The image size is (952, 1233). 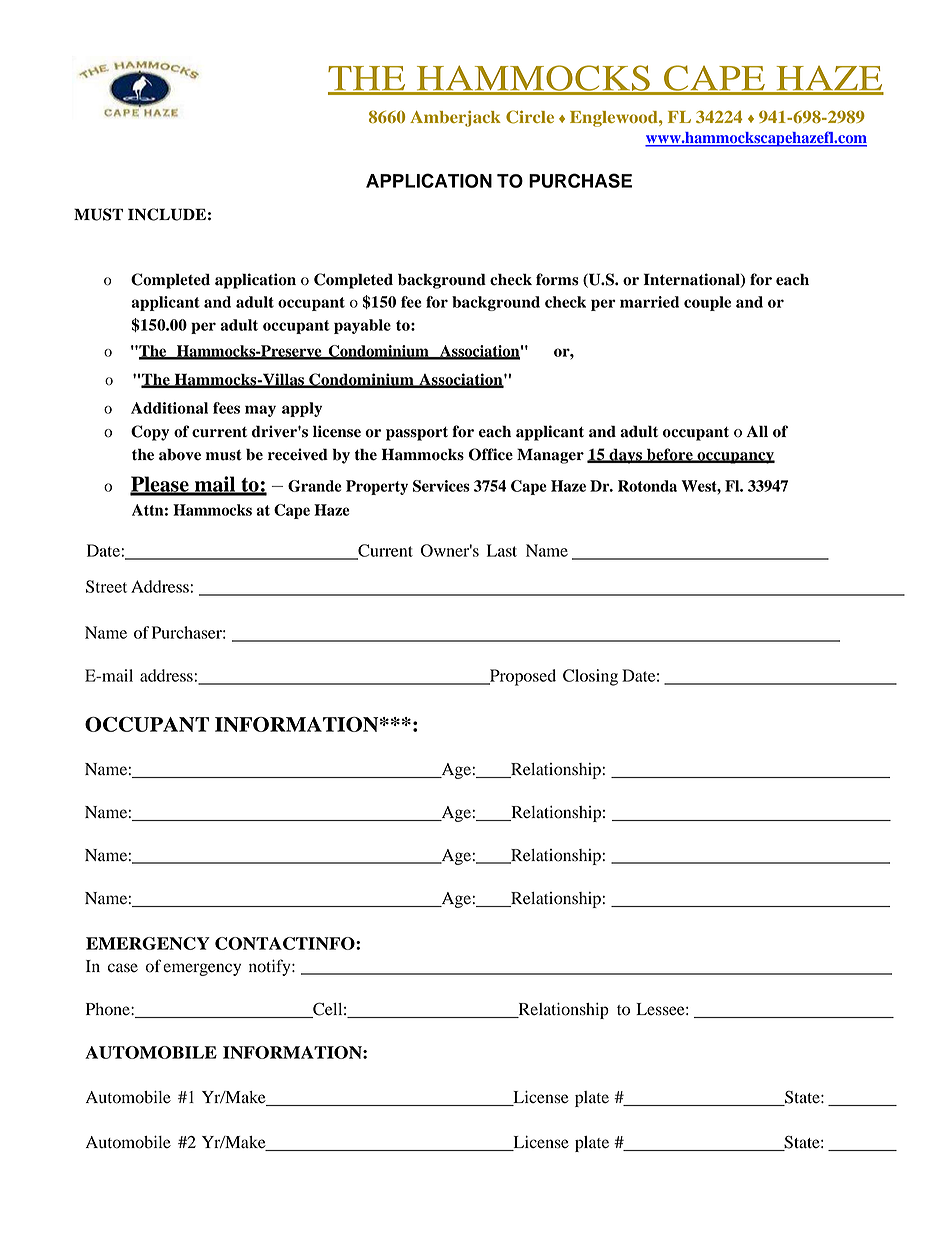 I want to click on Circle, so click(x=530, y=117).
